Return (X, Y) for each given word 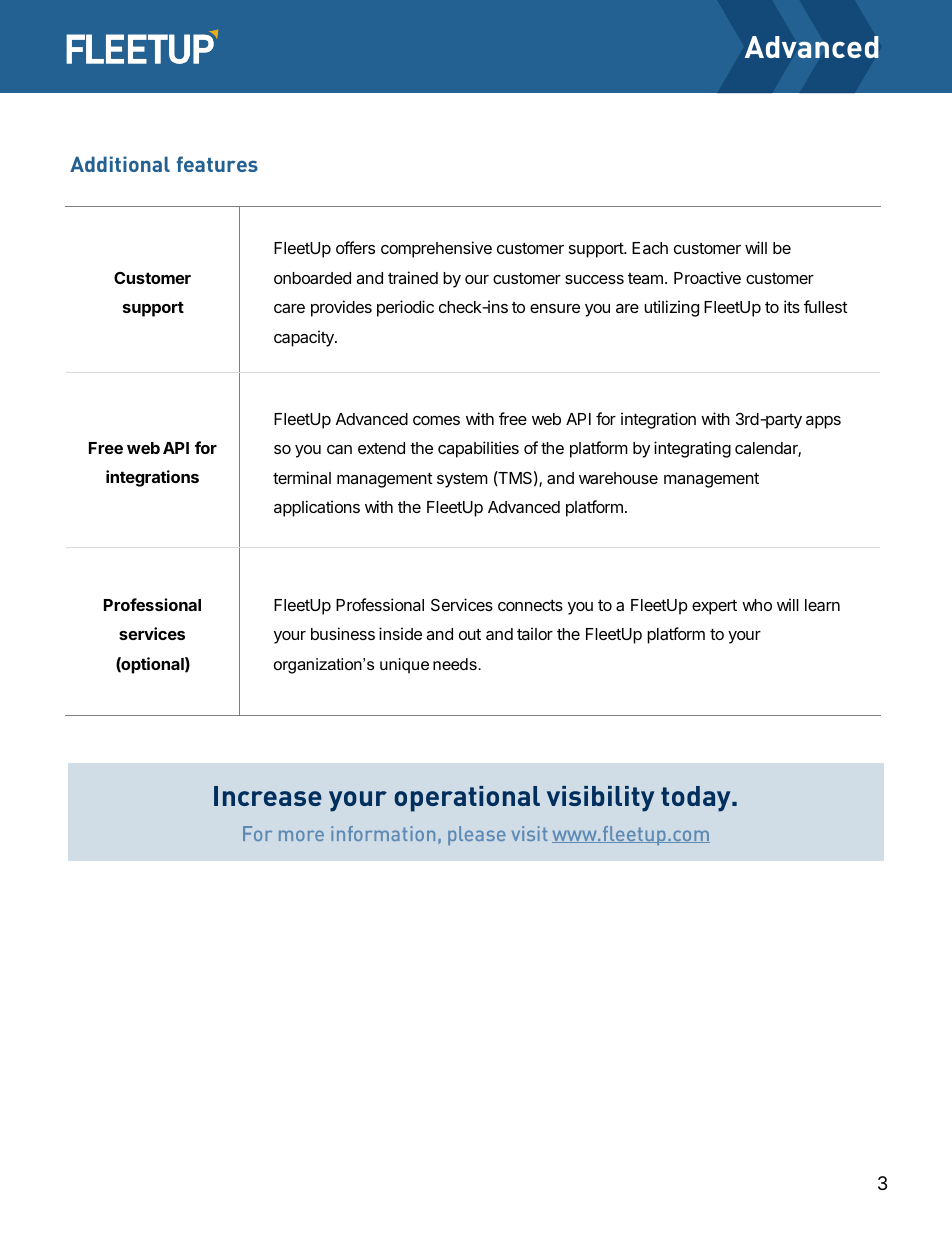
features (217, 164)
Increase (268, 796)
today (697, 799)
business (343, 633)
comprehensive (436, 249)
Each (650, 248)
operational (467, 799)
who (757, 605)
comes (436, 420)
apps (823, 422)
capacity (305, 338)
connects (530, 605)
